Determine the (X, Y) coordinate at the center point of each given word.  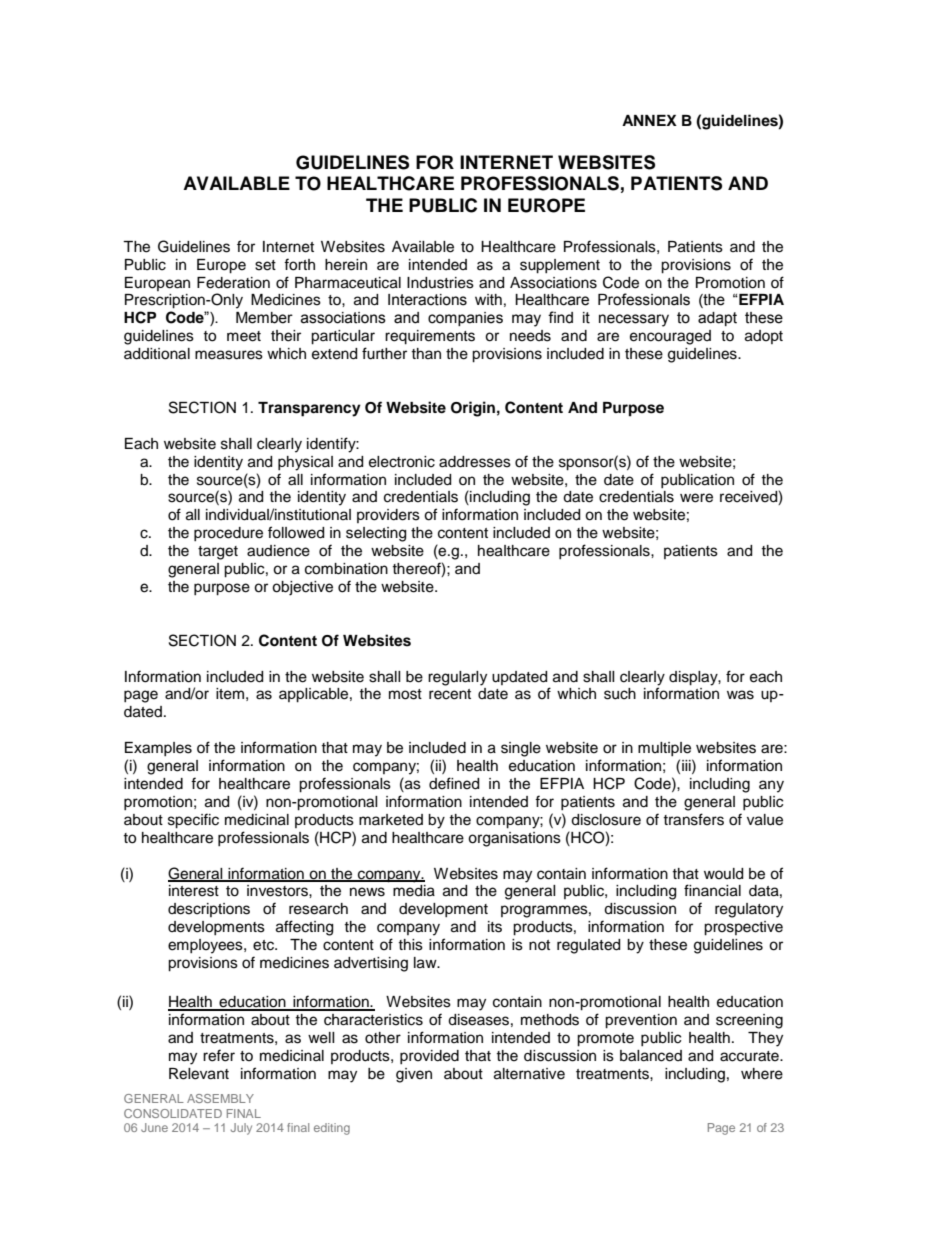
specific (193, 821)
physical (305, 463)
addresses (475, 462)
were (696, 498)
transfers (693, 819)
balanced (651, 1056)
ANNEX (649, 120)
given (414, 1075)
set (265, 265)
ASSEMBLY (220, 1098)
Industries (440, 283)
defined (454, 783)
